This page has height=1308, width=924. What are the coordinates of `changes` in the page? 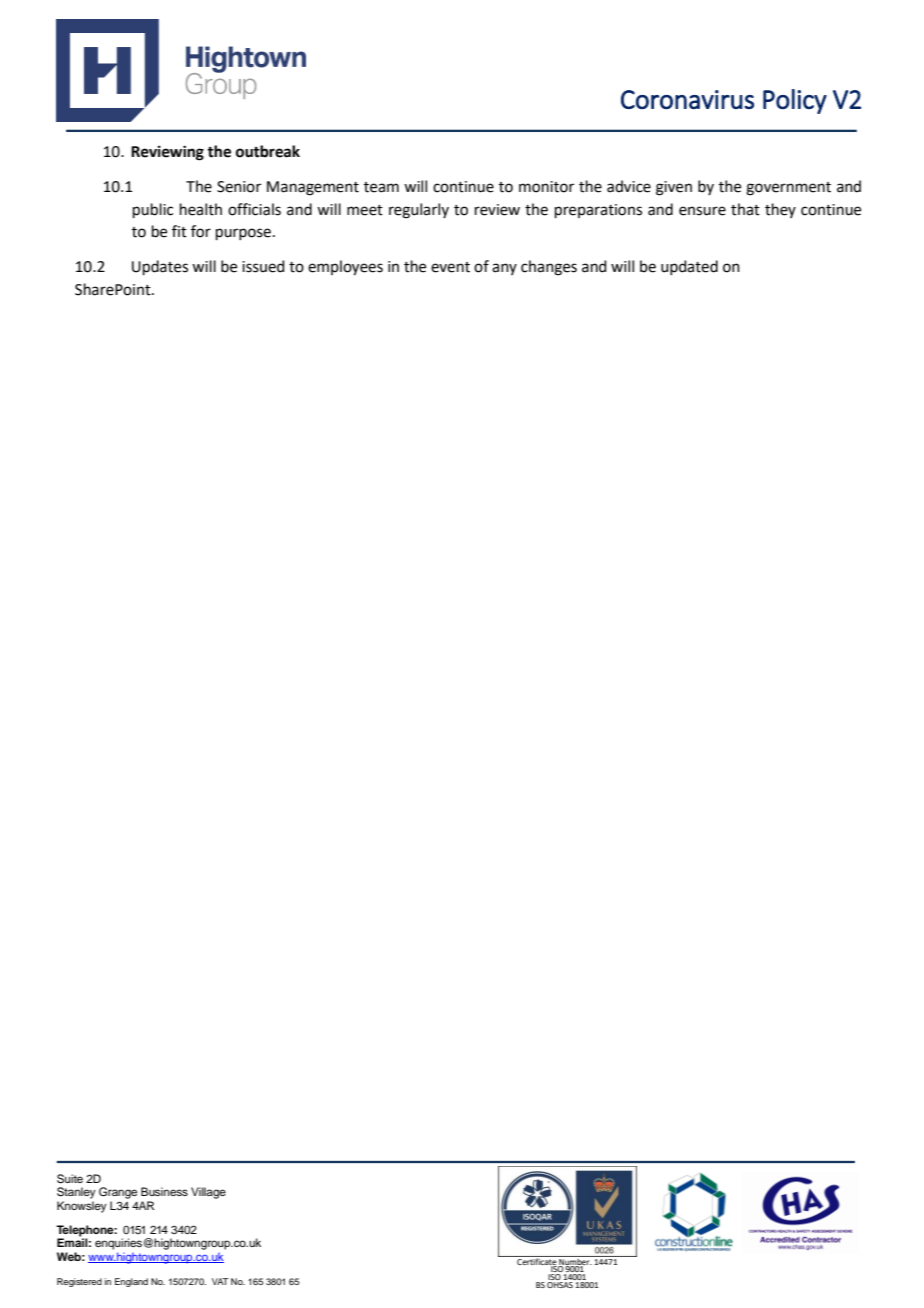 It's located at (549, 268).
